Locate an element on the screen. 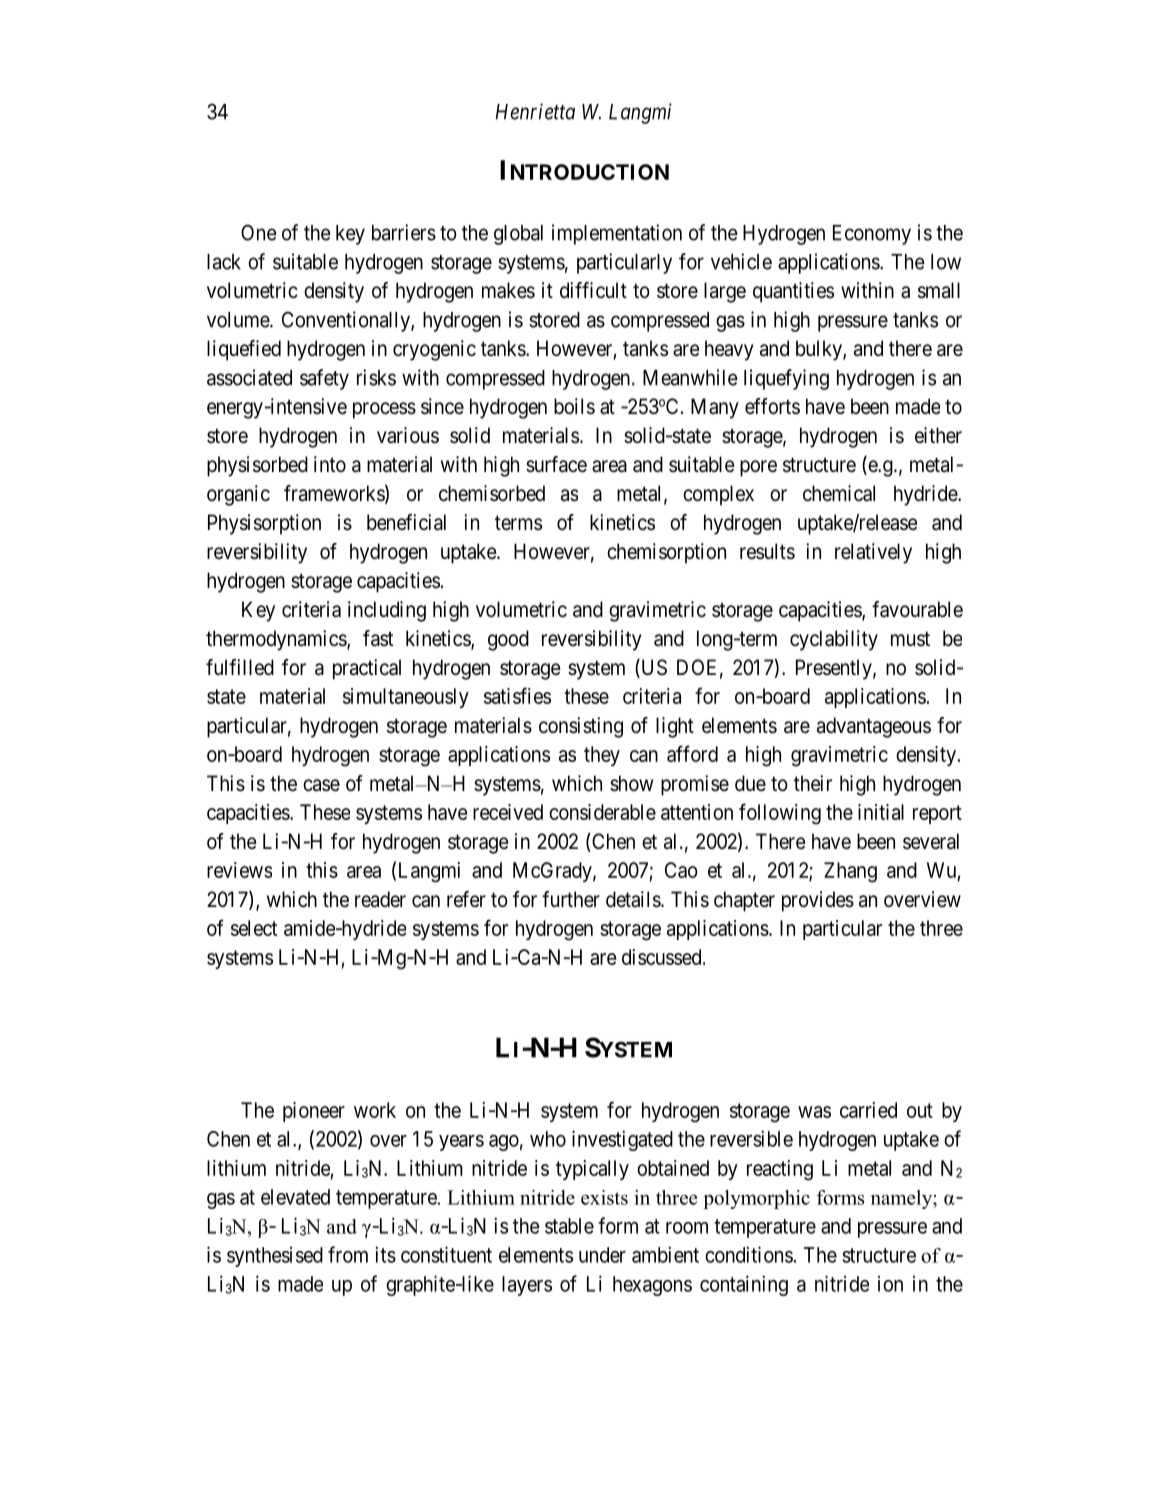 The width and height of the screenshot is (1168, 1512). under is located at coordinates (602, 1255).
